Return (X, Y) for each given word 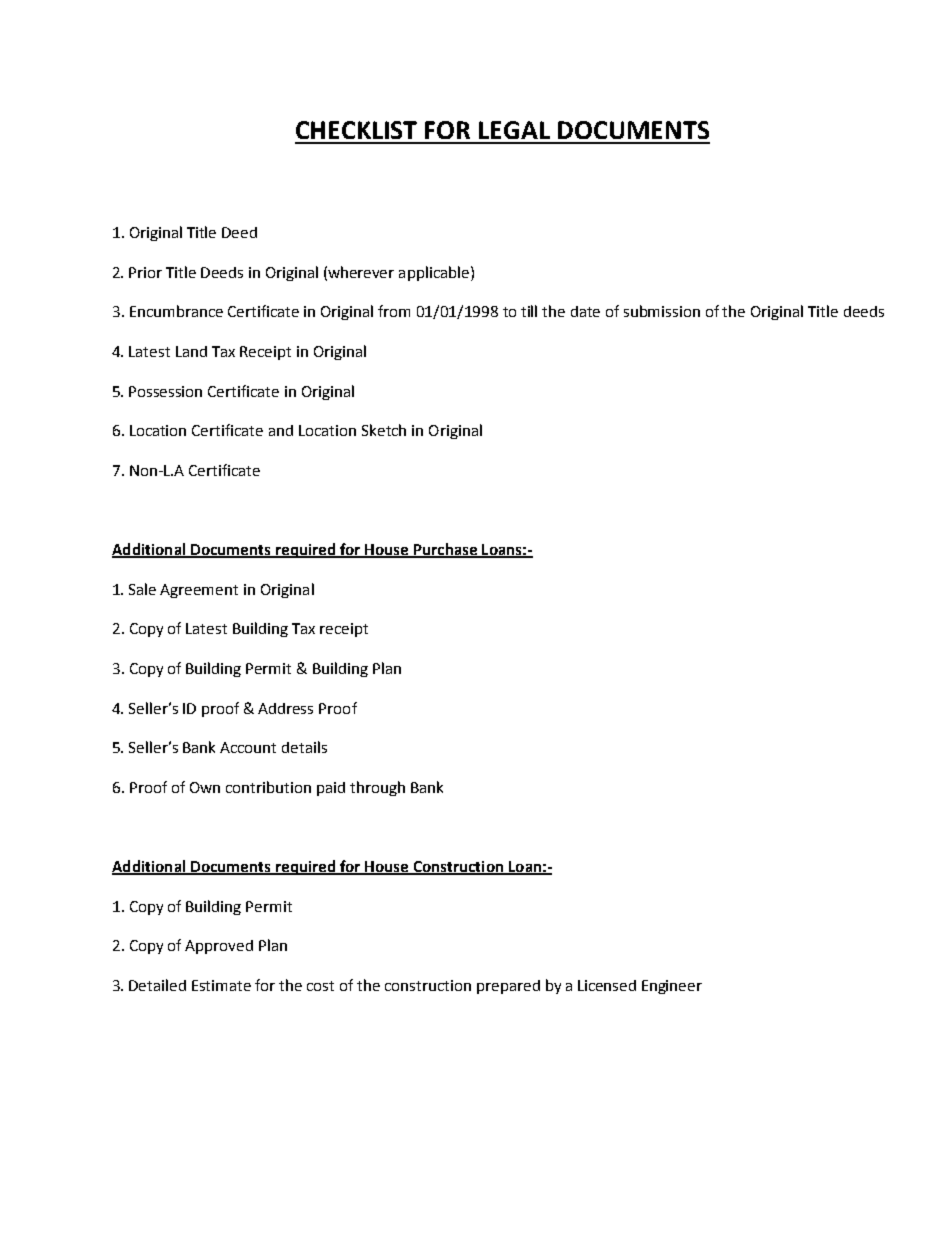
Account (248, 747)
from (394, 311)
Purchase (446, 550)
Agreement (199, 591)
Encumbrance (176, 311)
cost (320, 986)
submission (662, 311)
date (585, 311)
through (377, 788)
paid (331, 789)
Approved (219, 947)
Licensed (607, 985)
